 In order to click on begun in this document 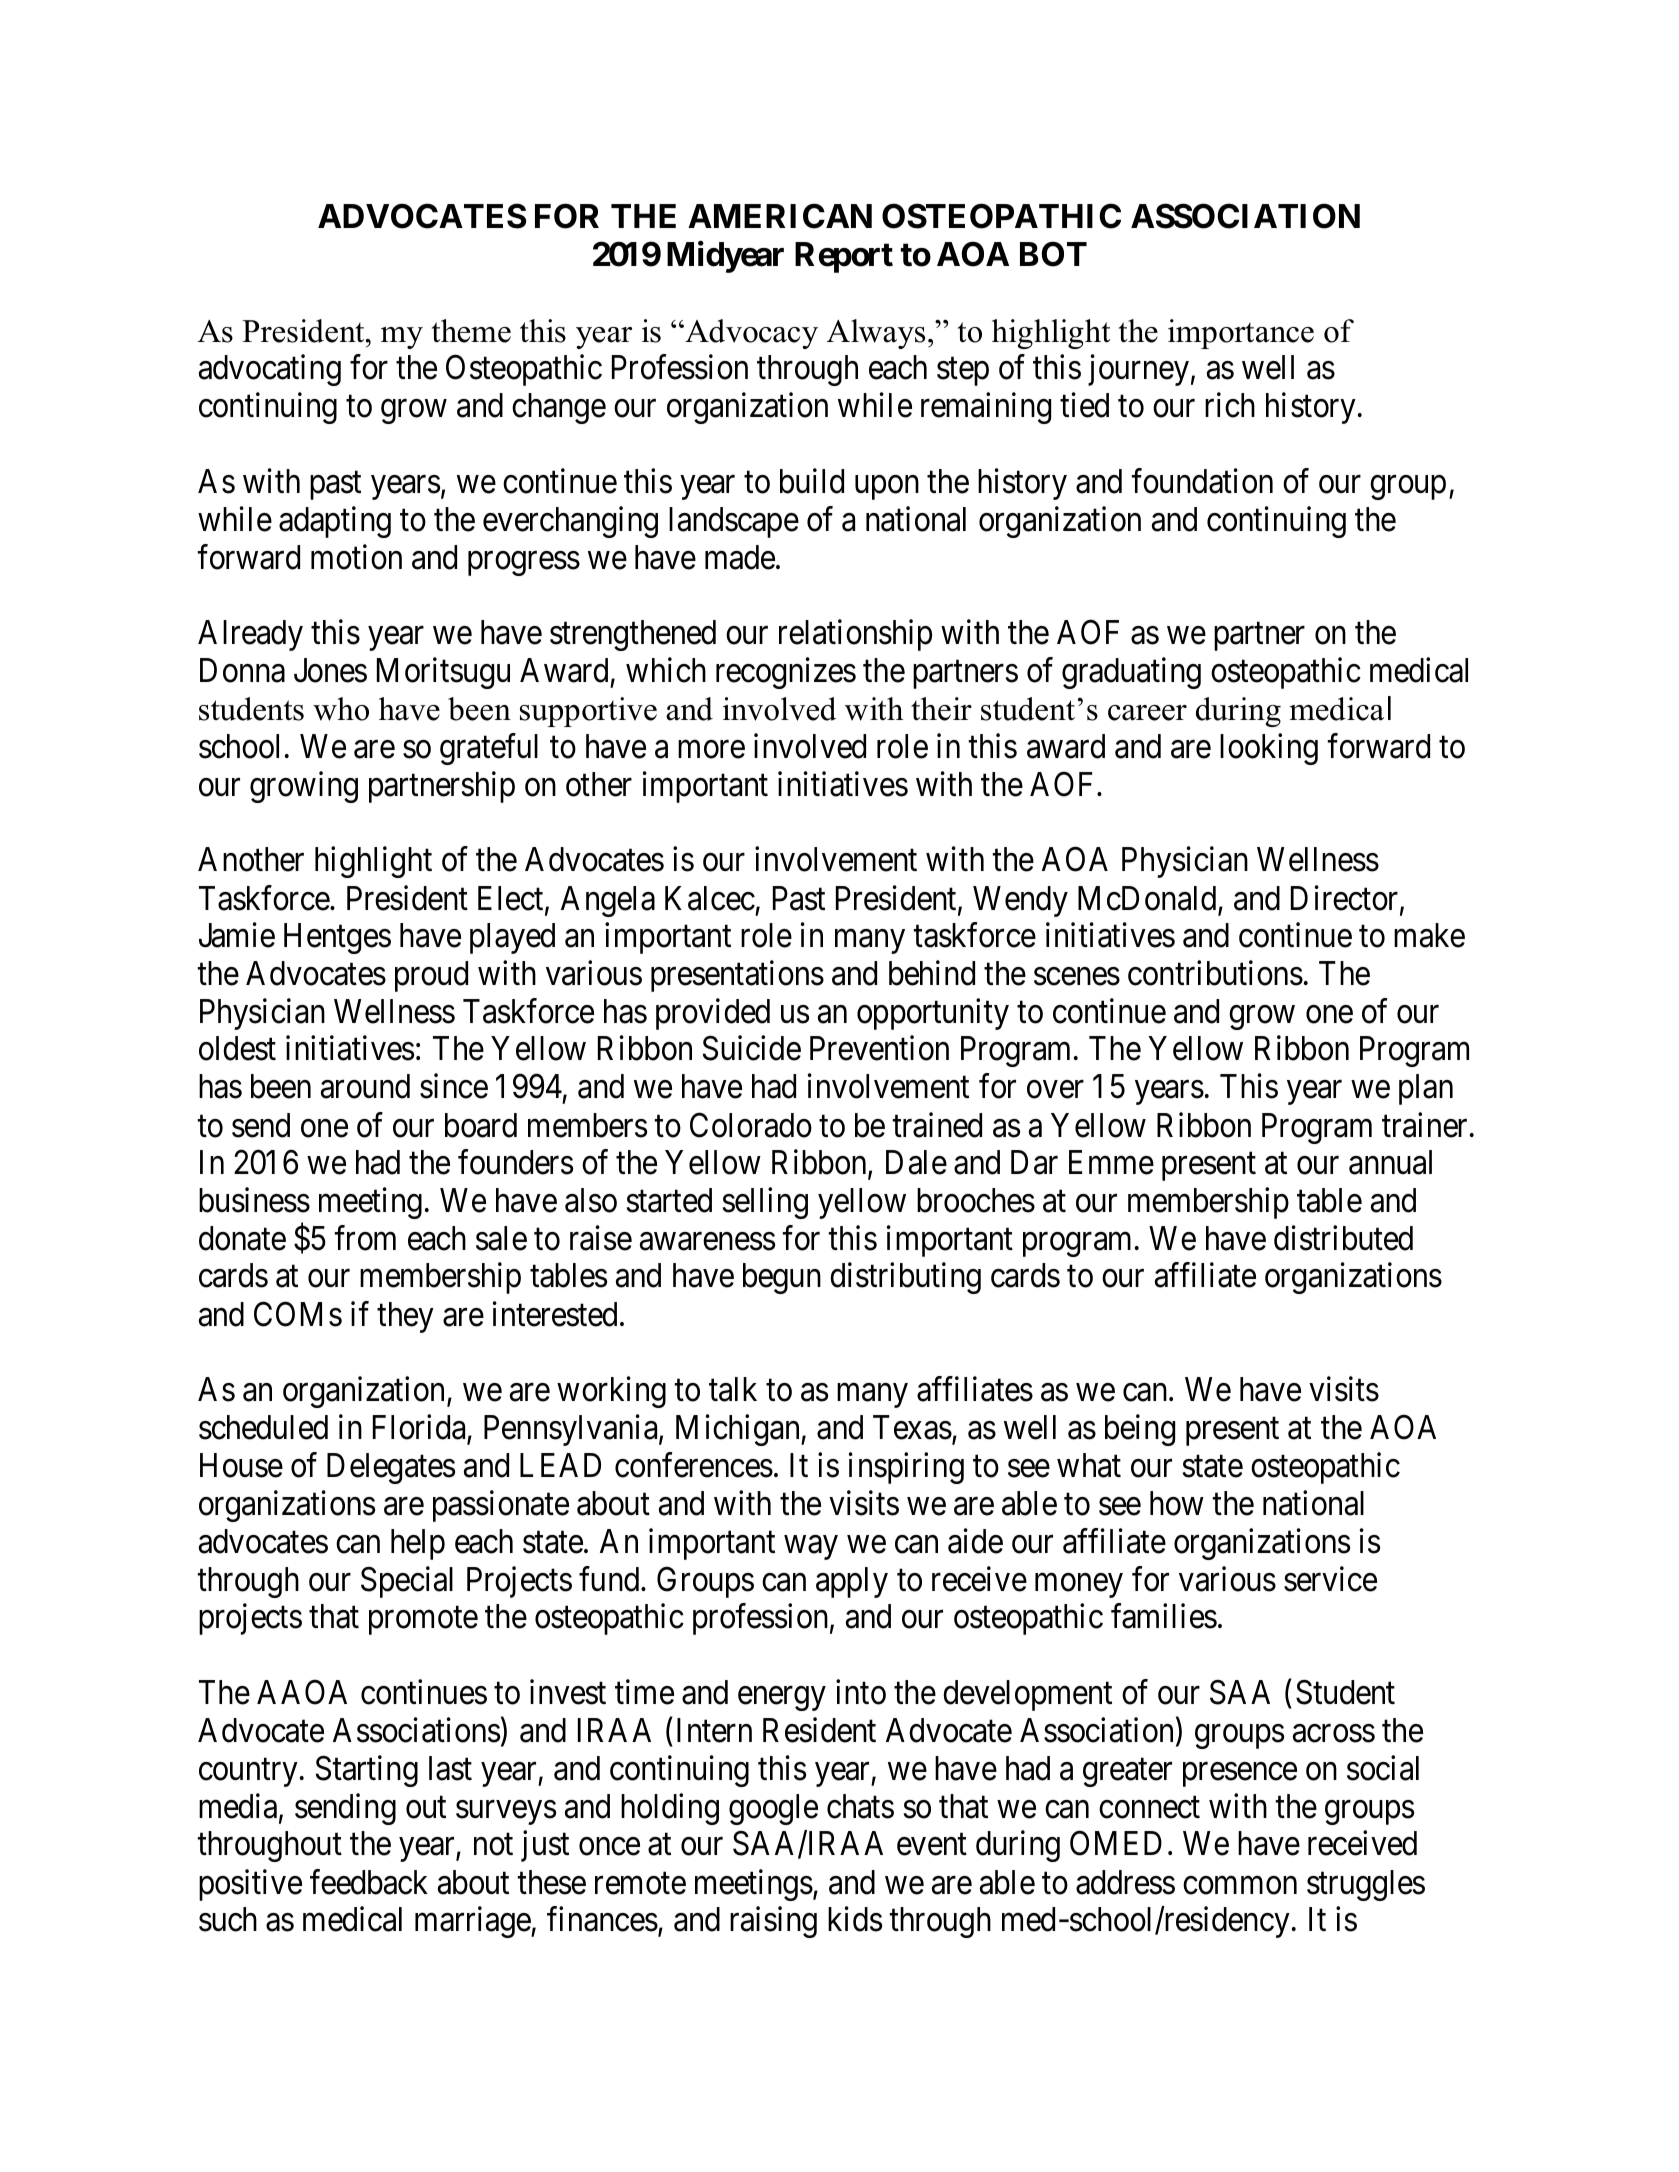, I will do `click(782, 1278)`.
